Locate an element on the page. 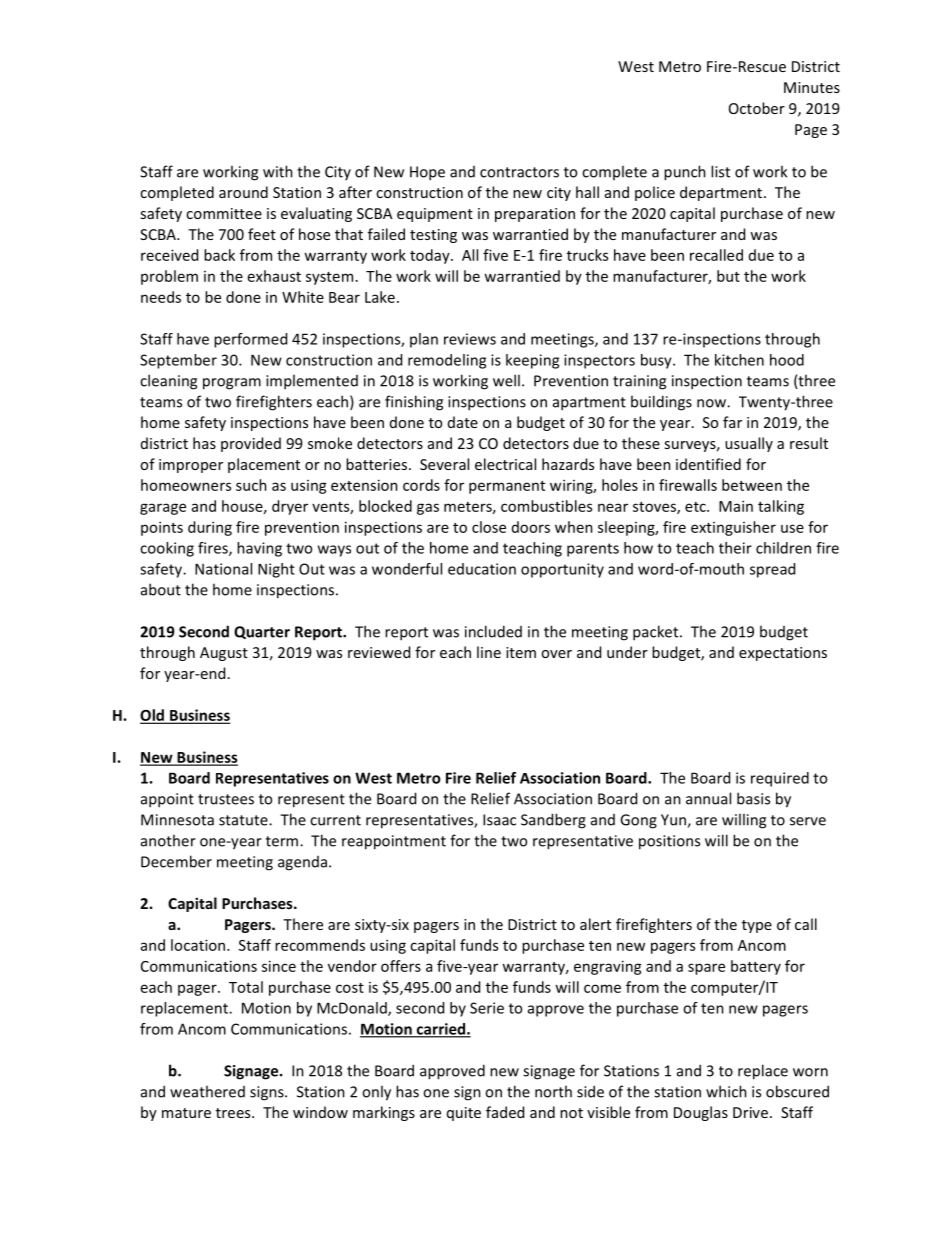  spread is located at coordinates (772, 570).
